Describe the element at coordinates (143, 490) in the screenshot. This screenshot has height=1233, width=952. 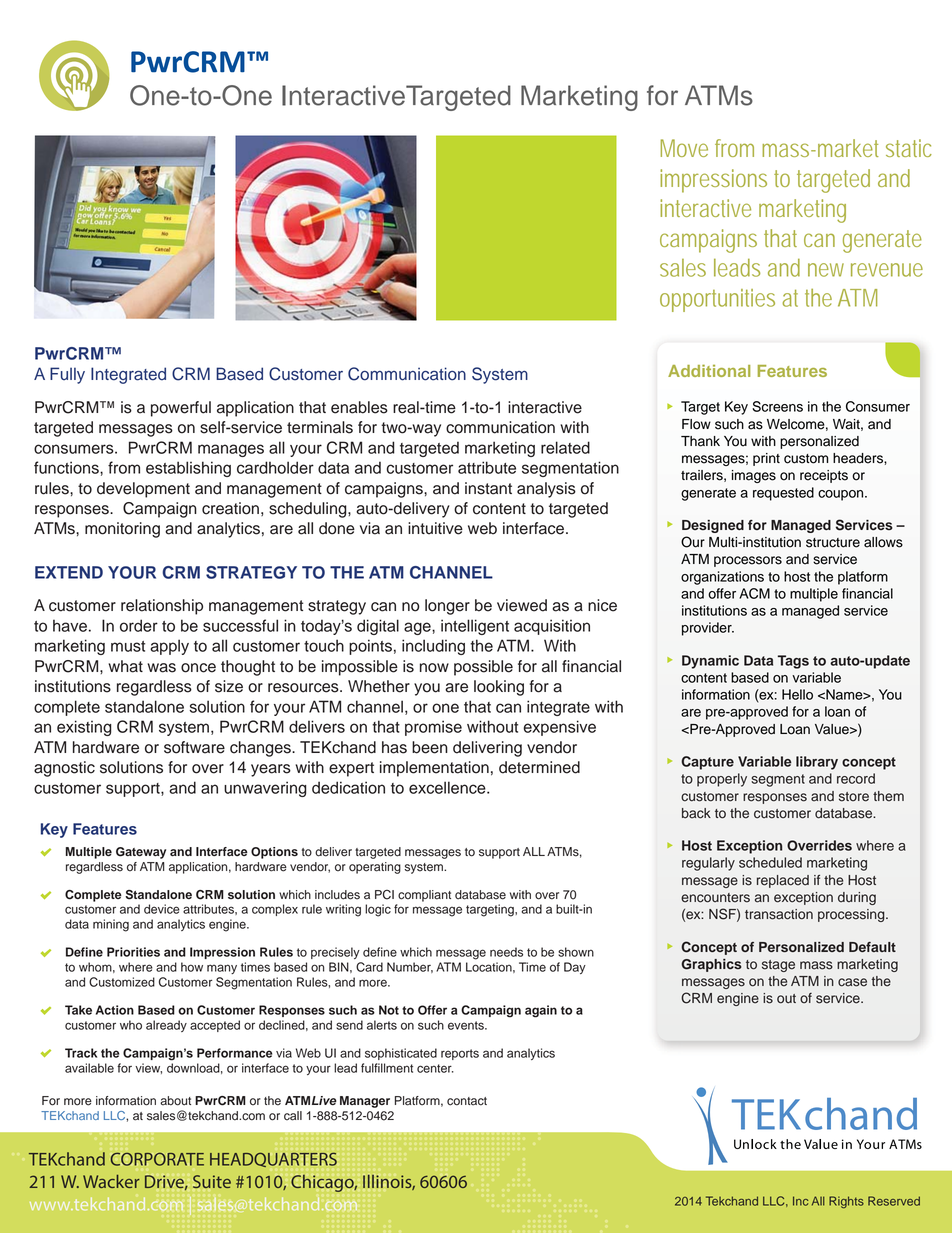
I see `development` at that location.
